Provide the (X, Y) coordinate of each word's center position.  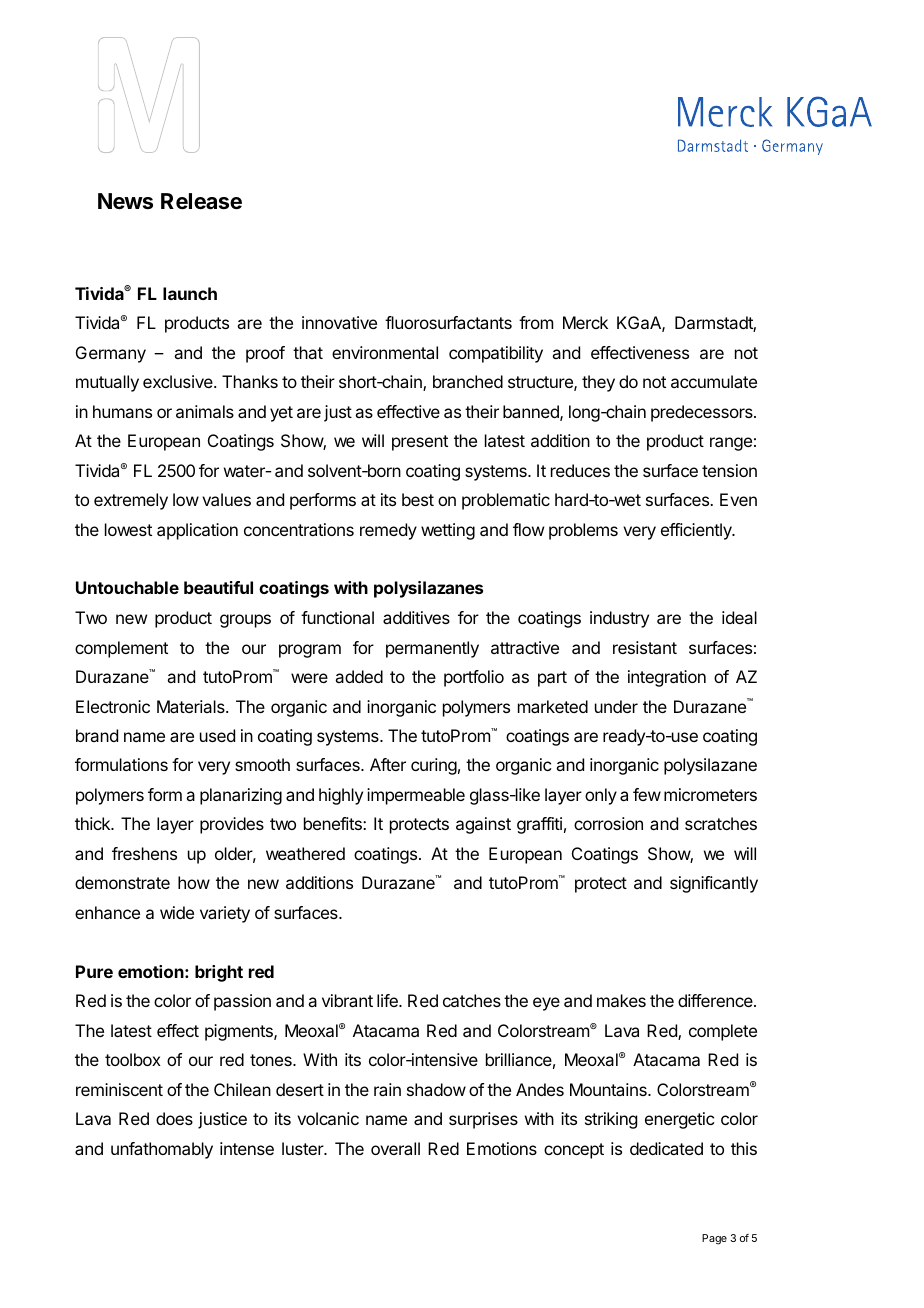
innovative (339, 322)
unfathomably (162, 1150)
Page (714, 1239)
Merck (585, 322)
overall (395, 1148)
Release (201, 201)
